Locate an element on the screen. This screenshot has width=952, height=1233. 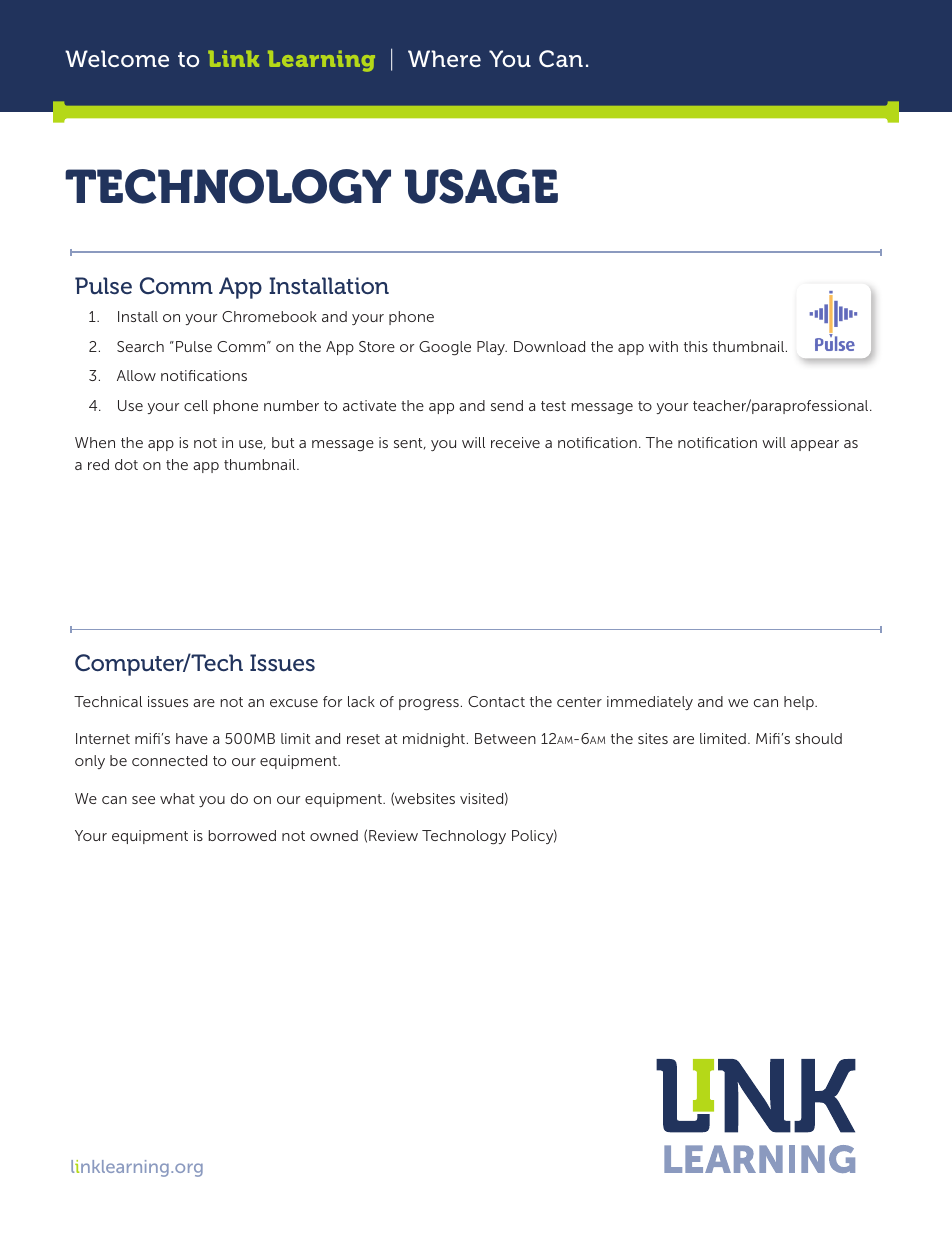
should is located at coordinates (818, 738).
